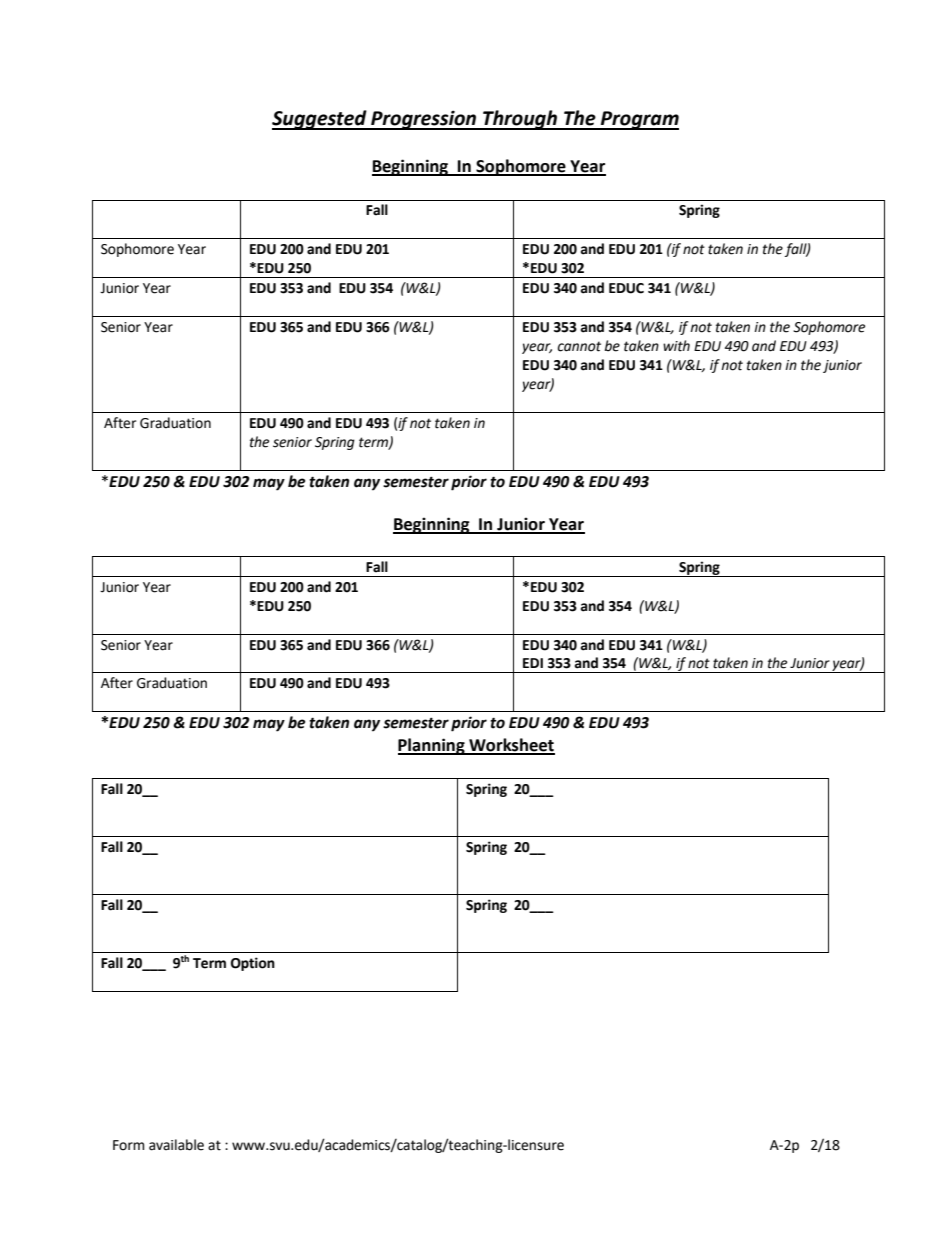 Image resolution: width=952 pixels, height=1233 pixels. I want to click on Through, so click(520, 120).
